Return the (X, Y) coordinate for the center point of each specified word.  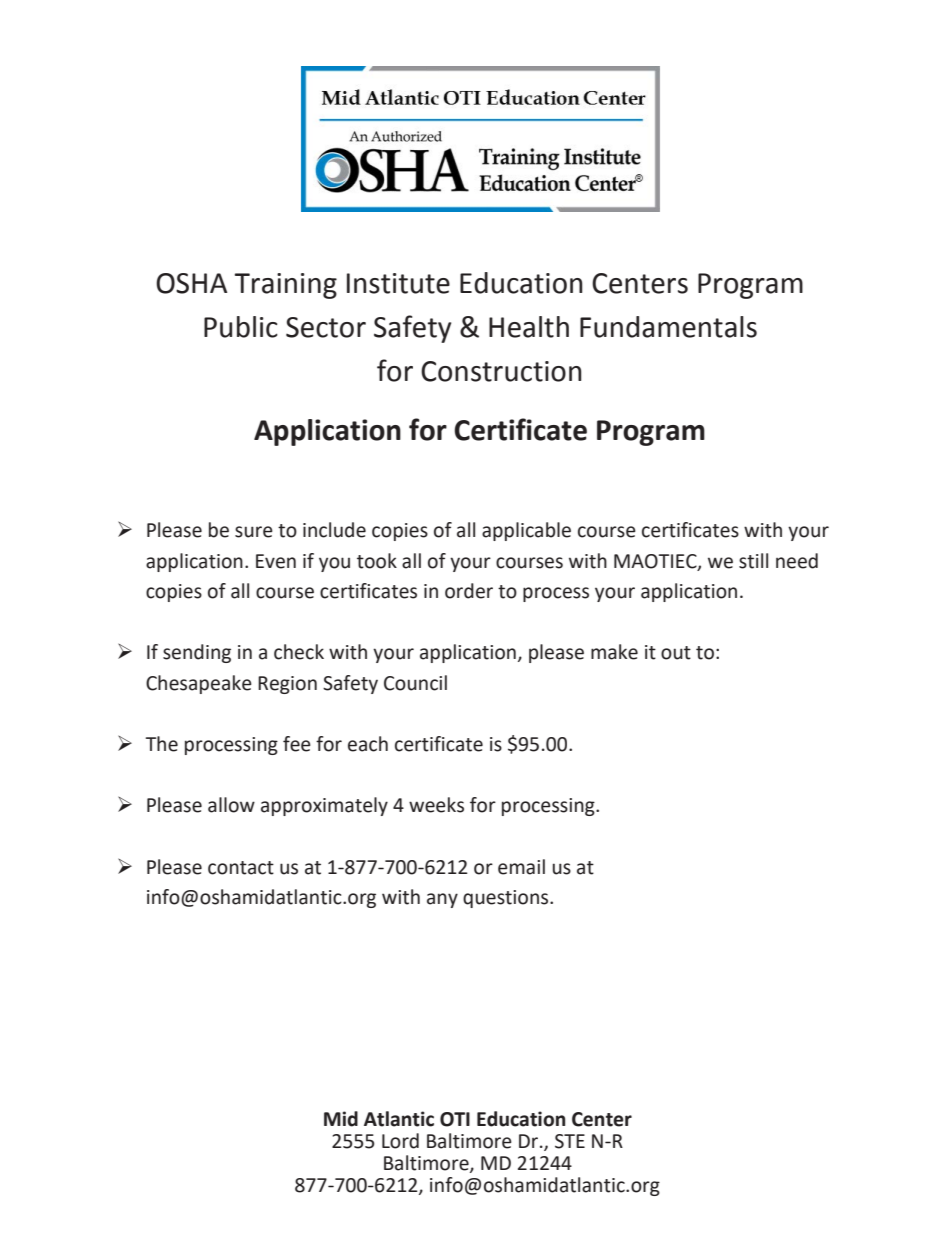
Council (415, 683)
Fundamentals (668, 327)
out (676, 653)
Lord (400, 1141)
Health (529, 327)
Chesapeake (199, 684)
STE (570, 1141)
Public (241, 327)
